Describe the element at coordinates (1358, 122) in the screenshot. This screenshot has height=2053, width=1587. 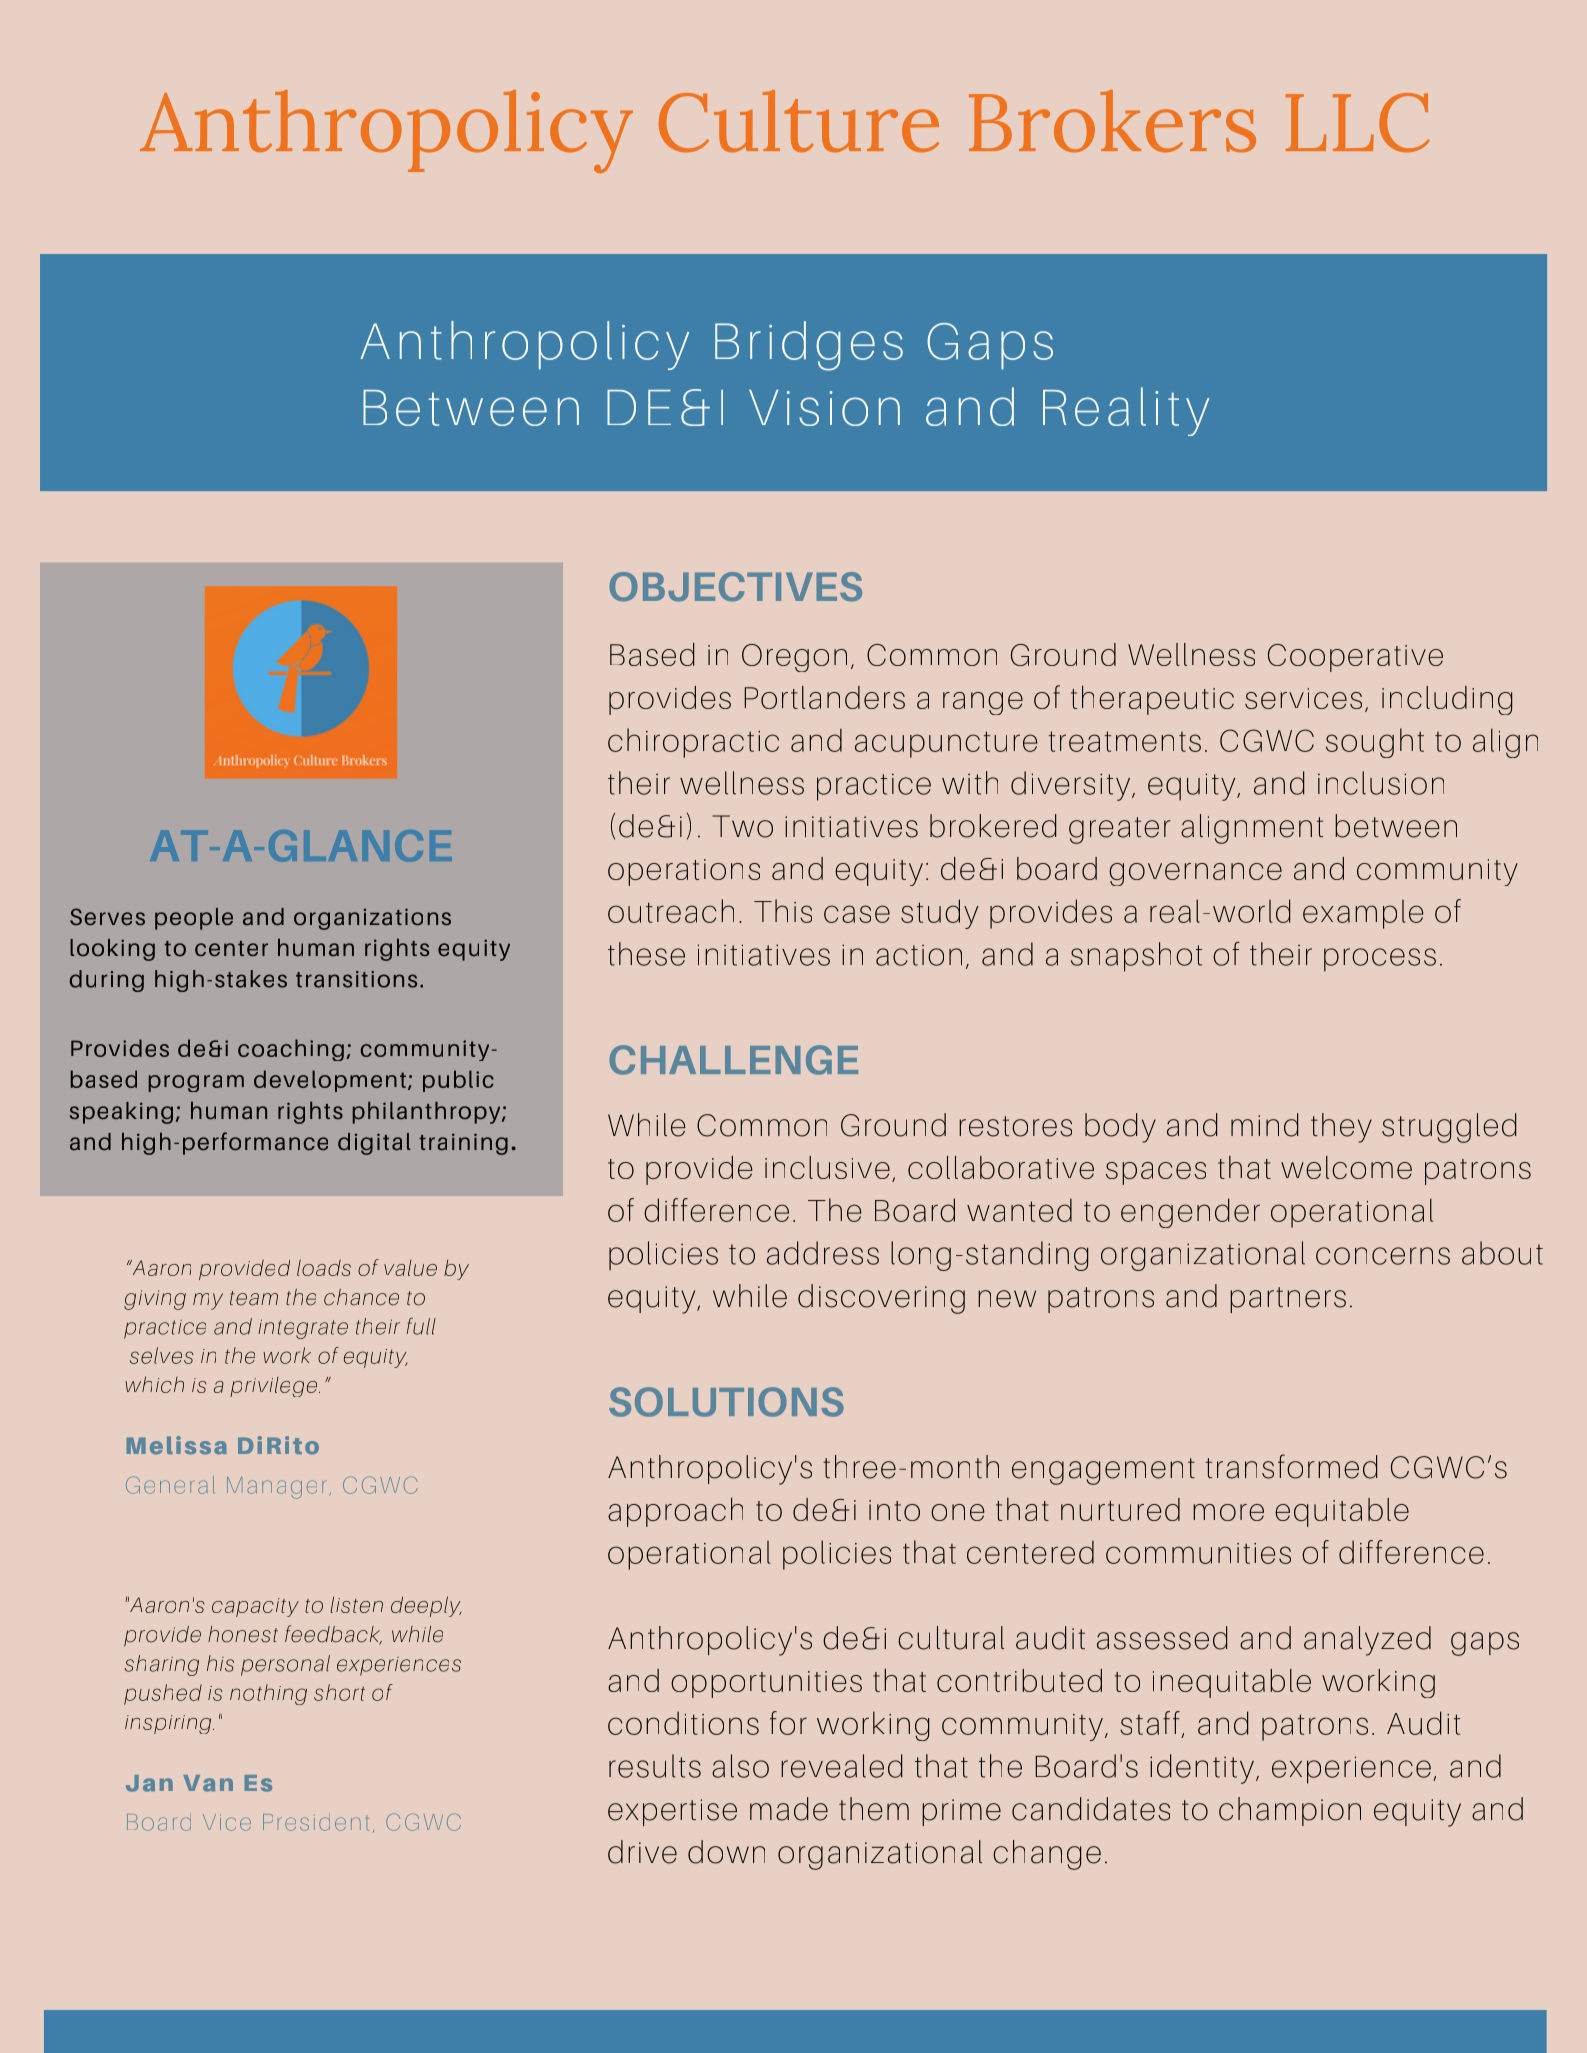
I see `LLC` at that location.
